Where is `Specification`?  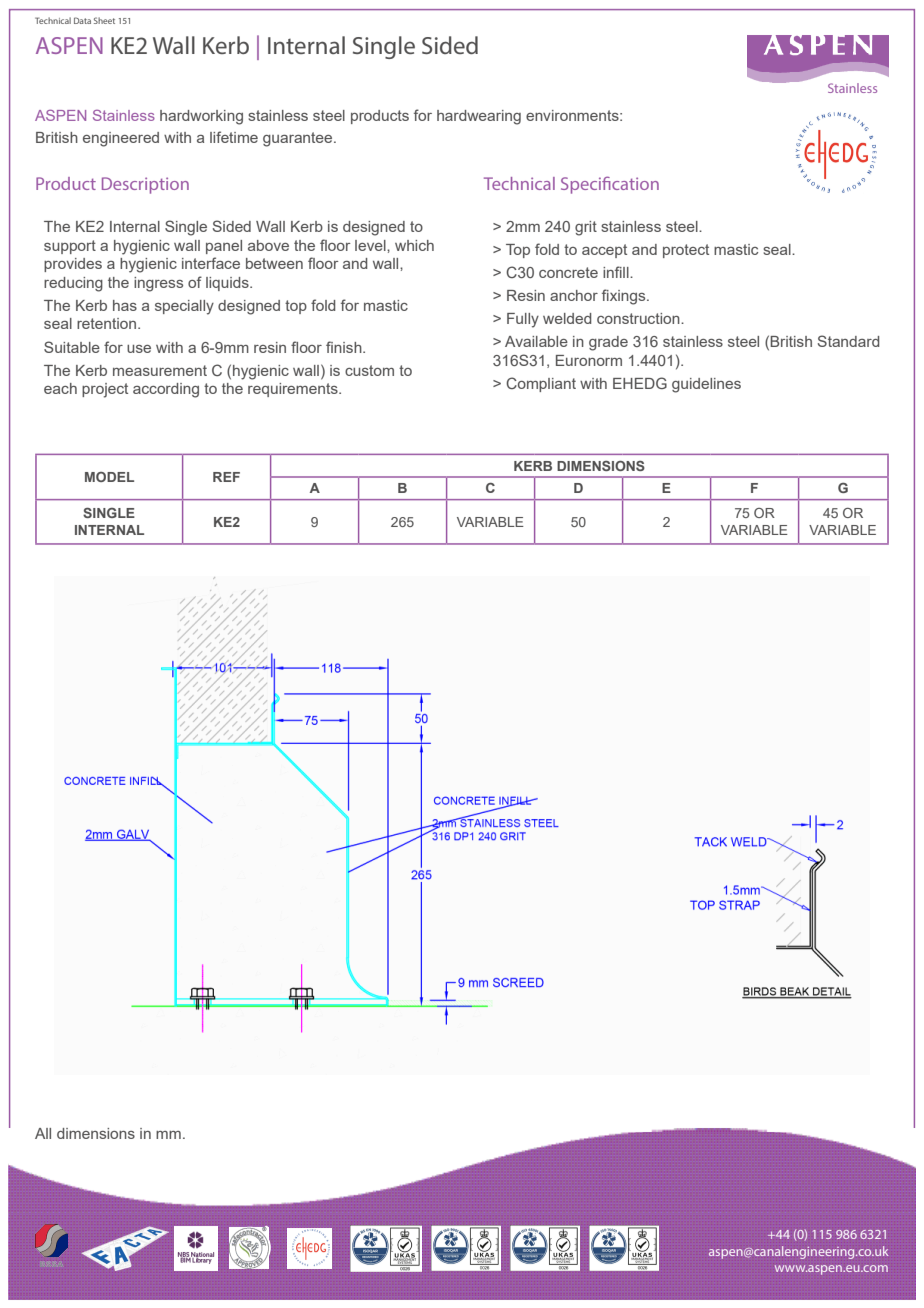
Specification is located at coordinates (610, 185).
